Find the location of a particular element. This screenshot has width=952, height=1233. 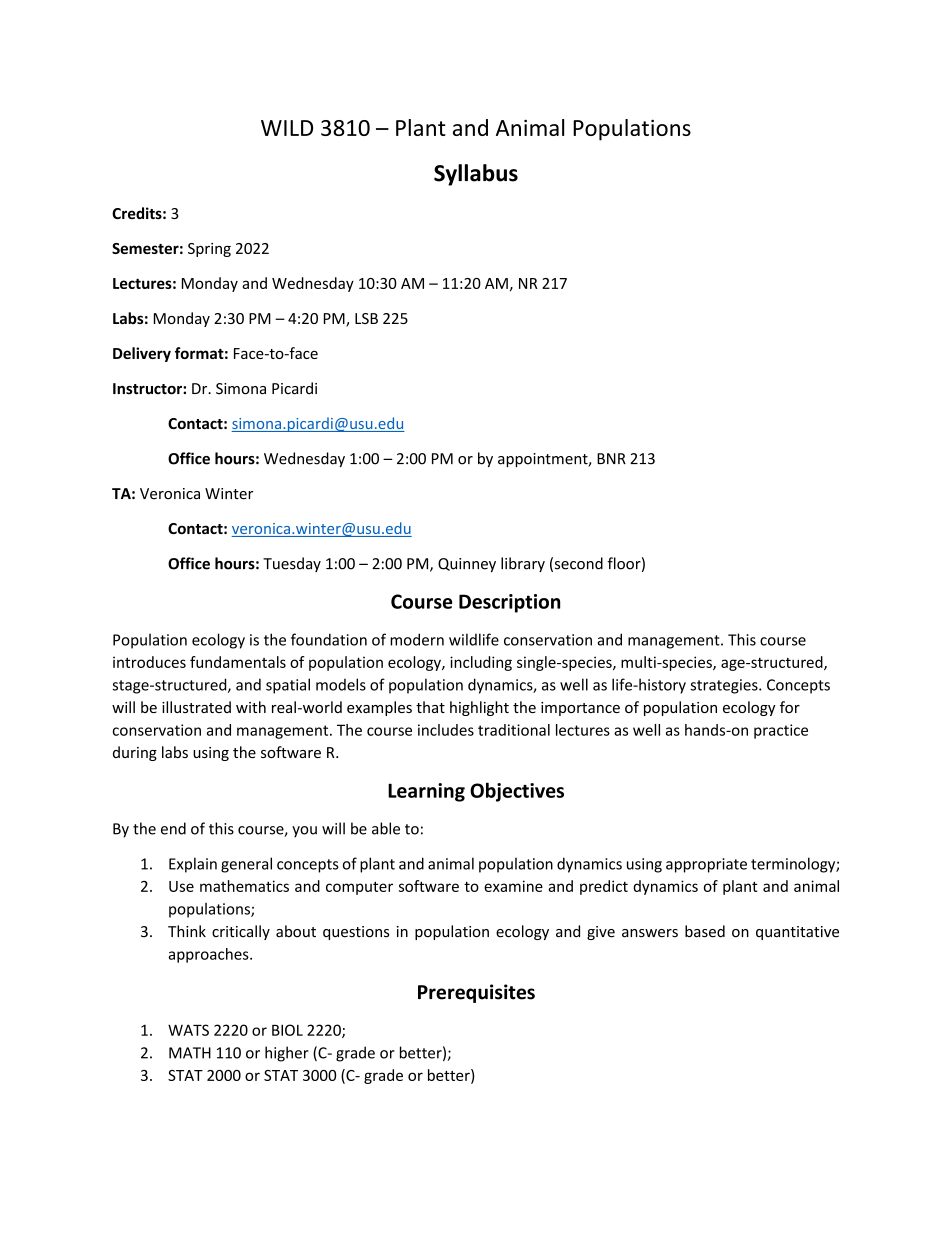

WATS is located at coordinates (188, 1030).
